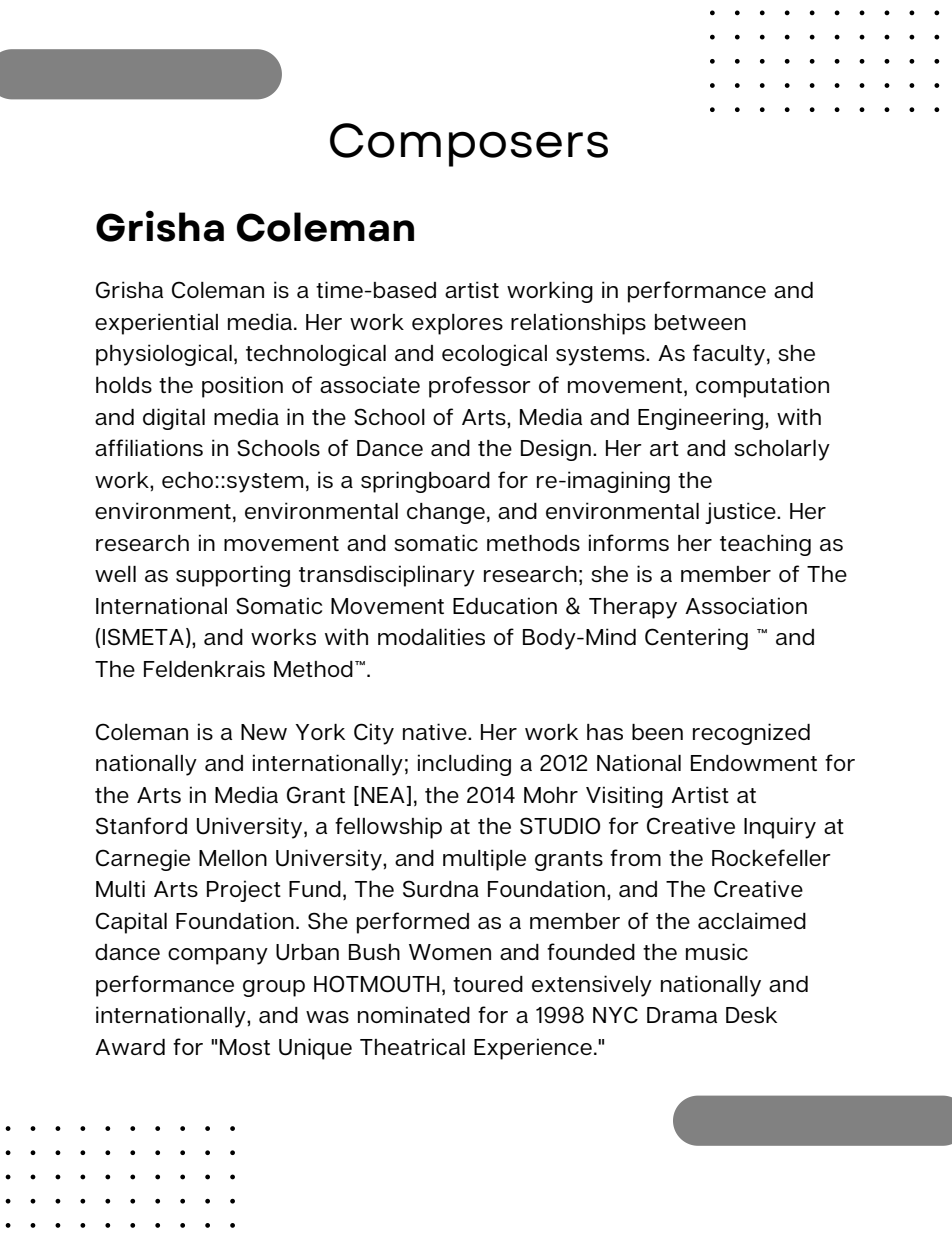 Image resolution: width=952 pixels, height=1233 pixels. What do you see at coordinates (388, 828) in the image?
I see `fellowship` at bounding box center [388, 828].
